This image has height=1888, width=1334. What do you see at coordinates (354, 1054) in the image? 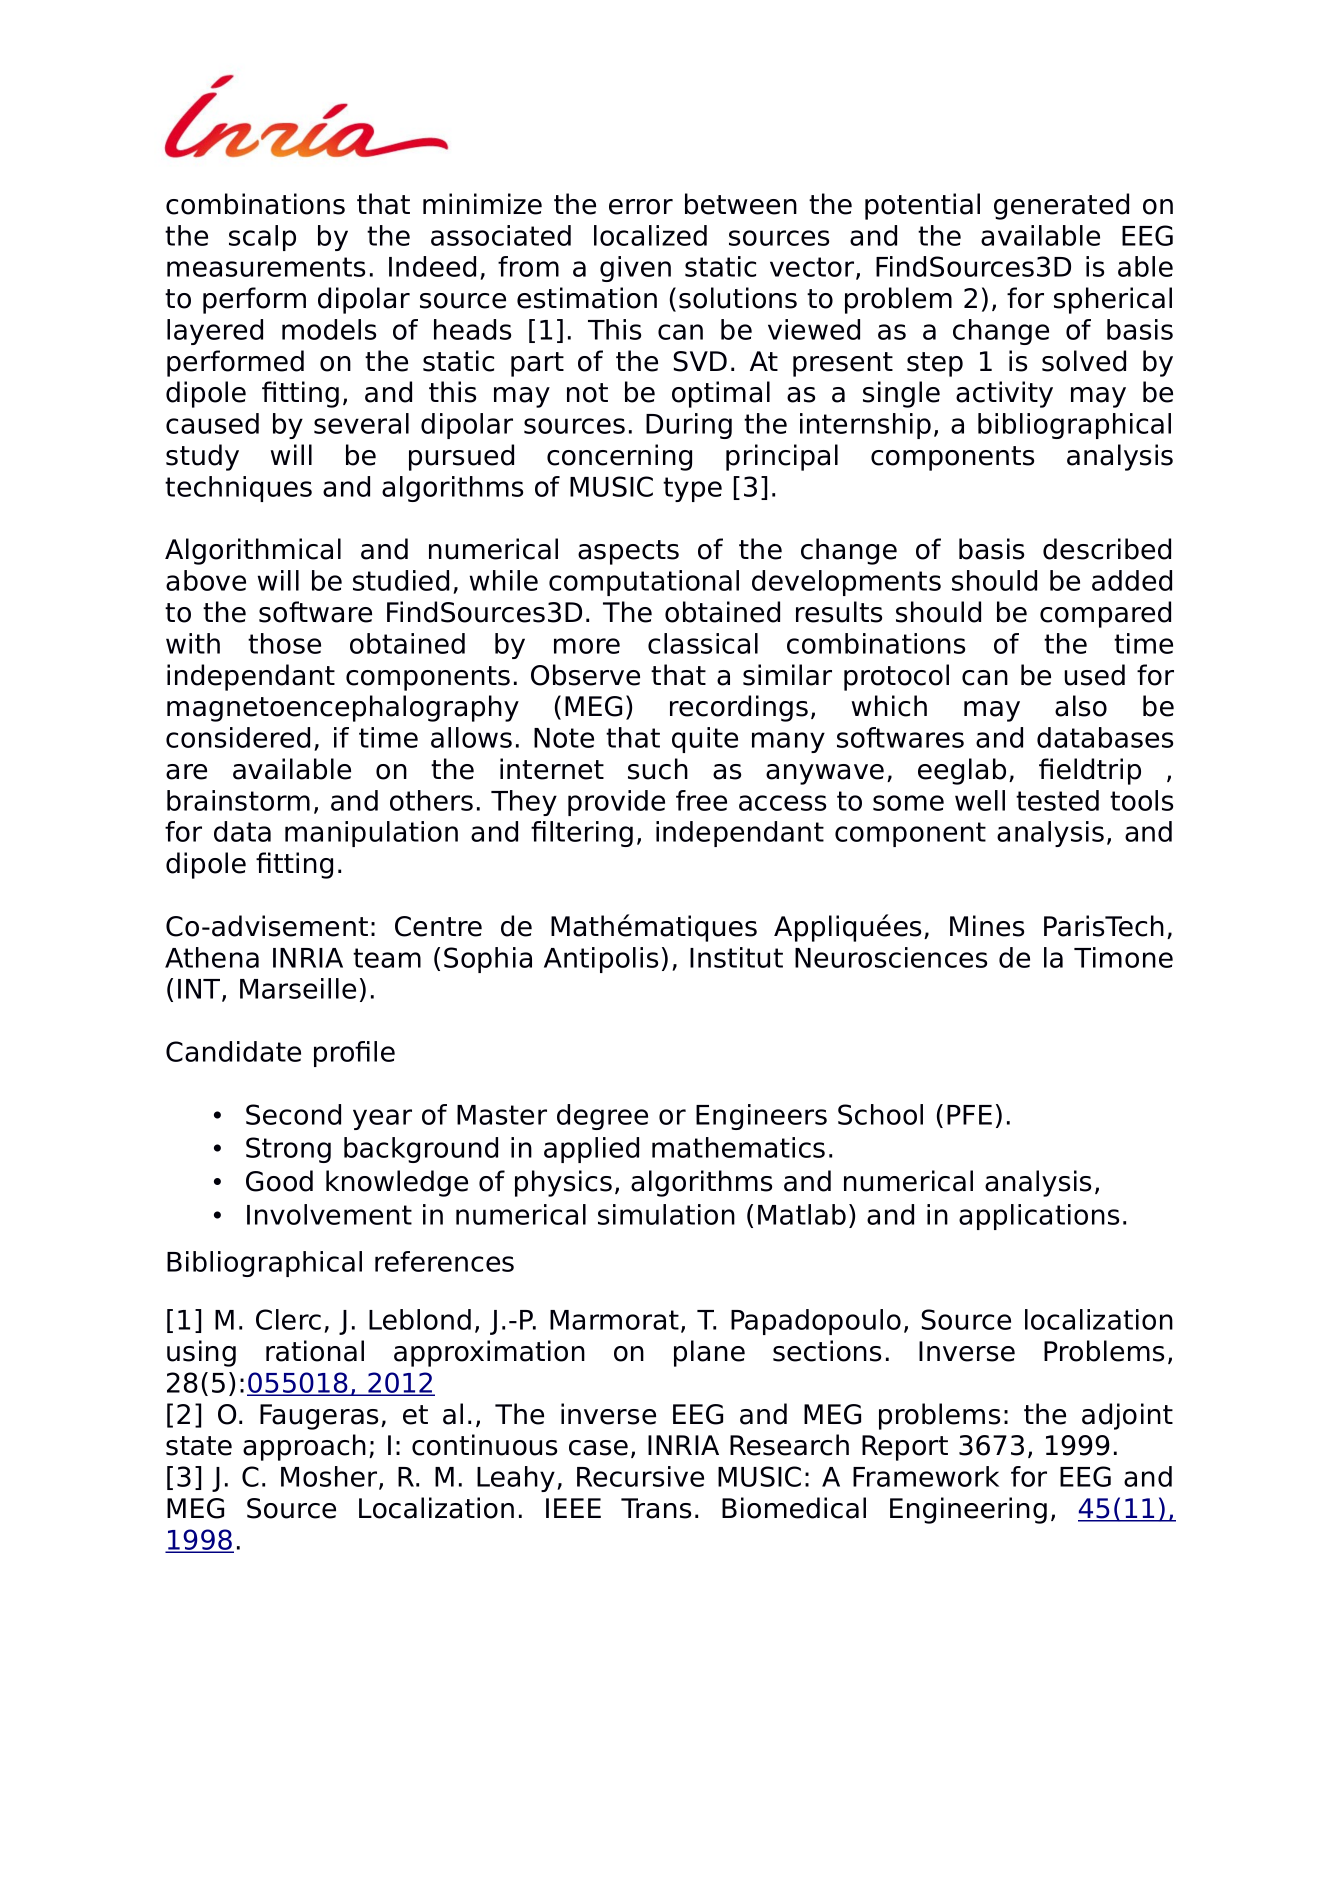
I see `profile` at bounding box center [354, 1054].
